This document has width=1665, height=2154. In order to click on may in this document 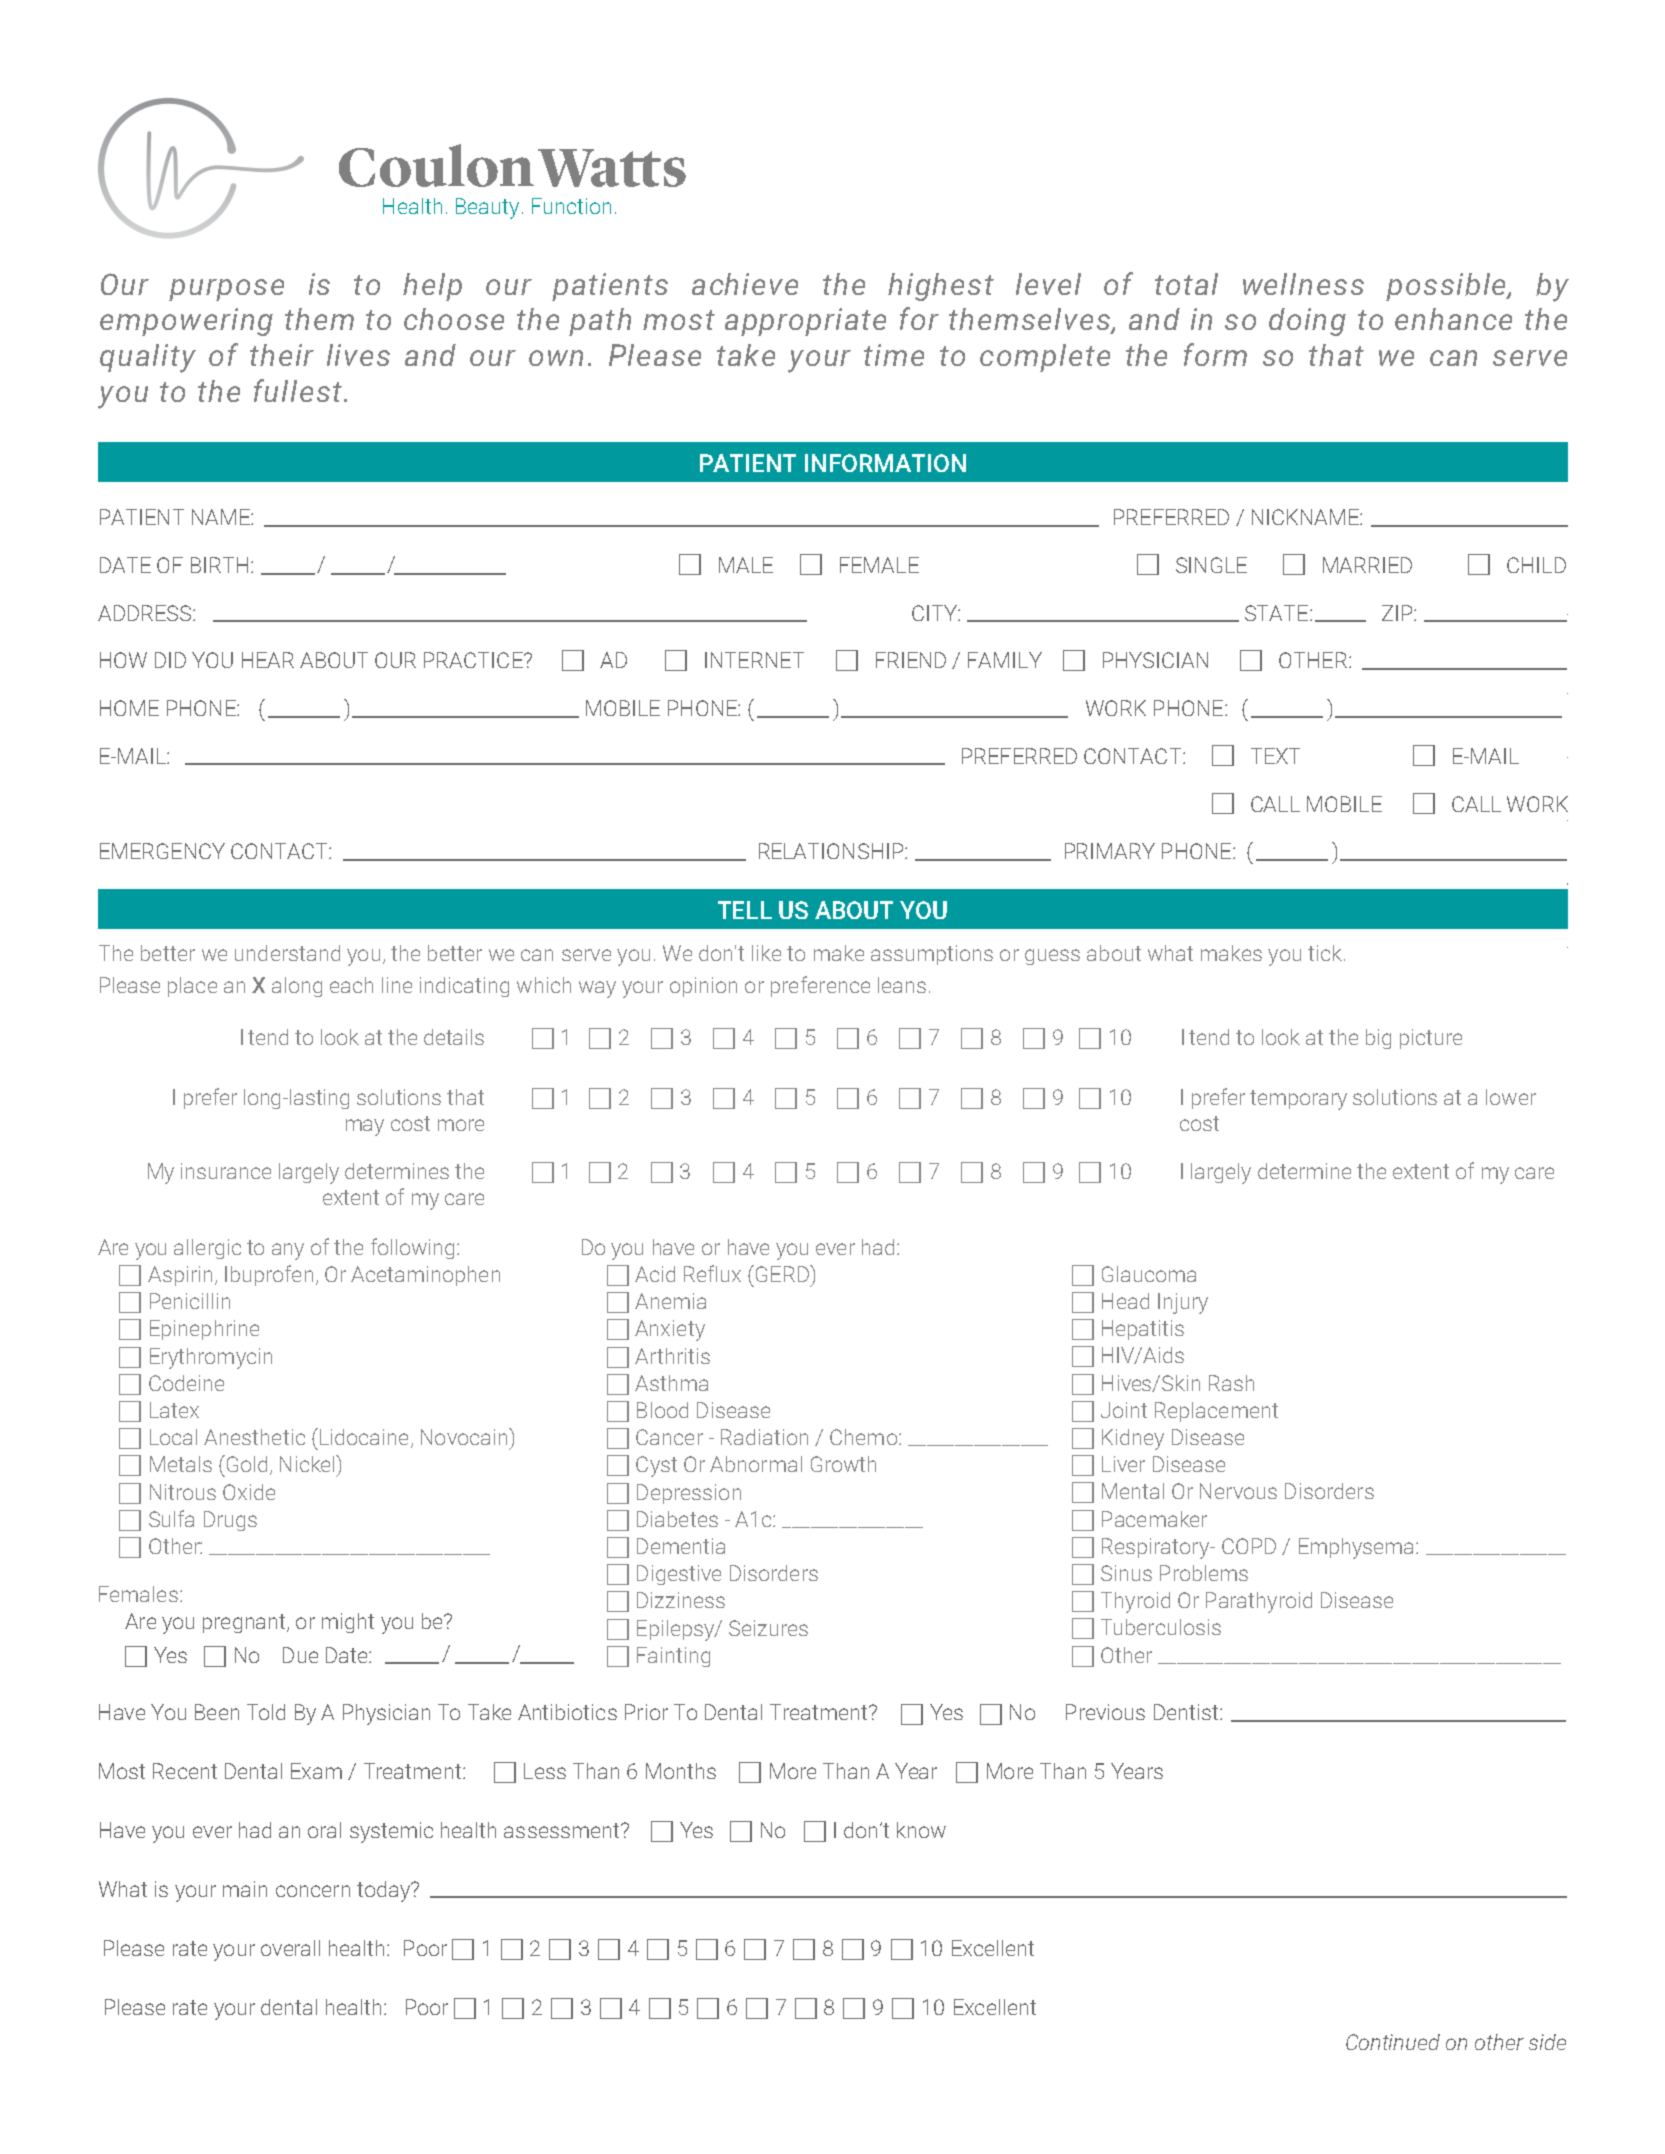, I will do `click(365, 1127)`.
